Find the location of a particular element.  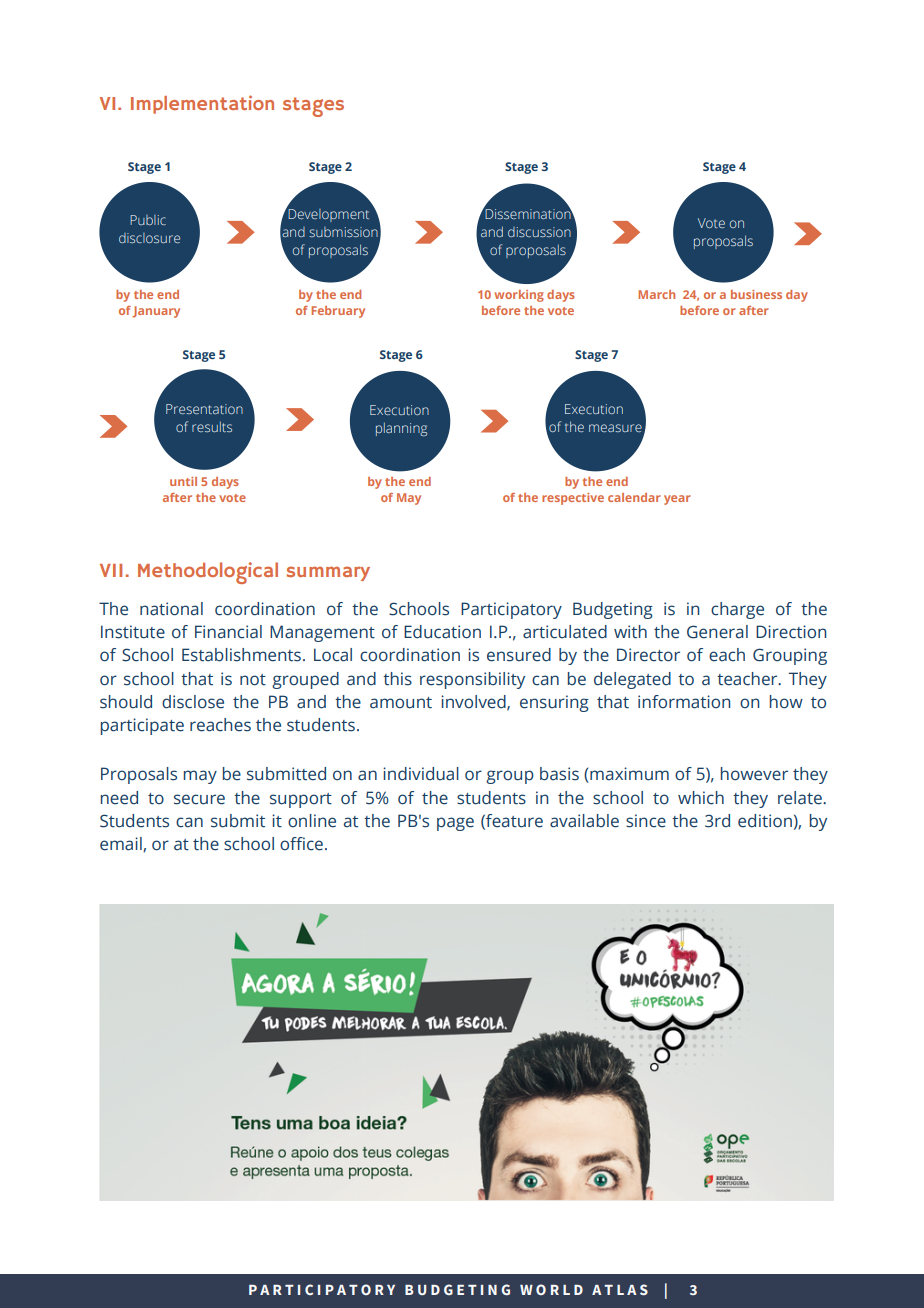

until is located at coordinates (183, 481).
